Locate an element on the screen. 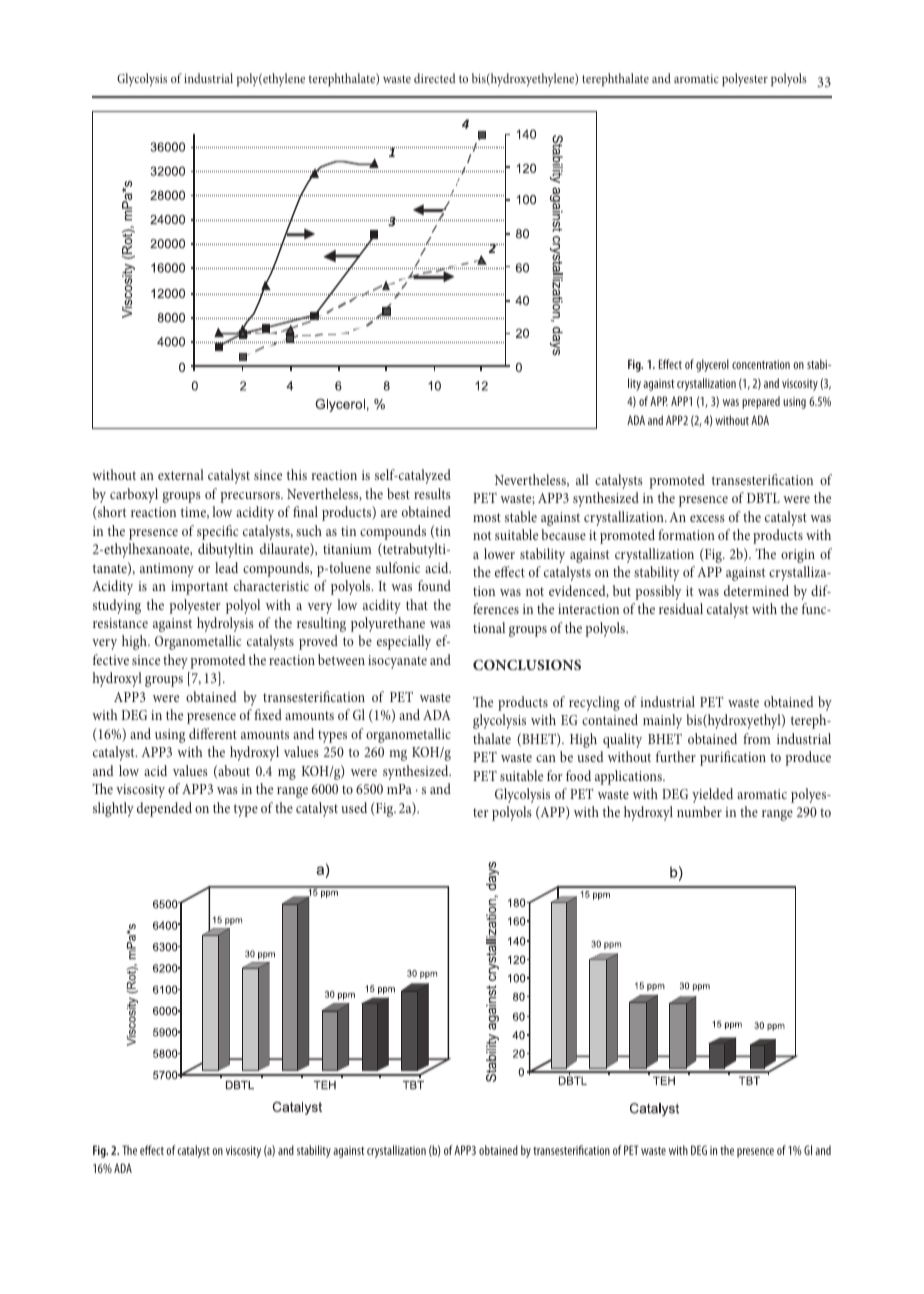 This screenshot has width=924, height=1294. glycerol is located at coordinates (712, 365).
